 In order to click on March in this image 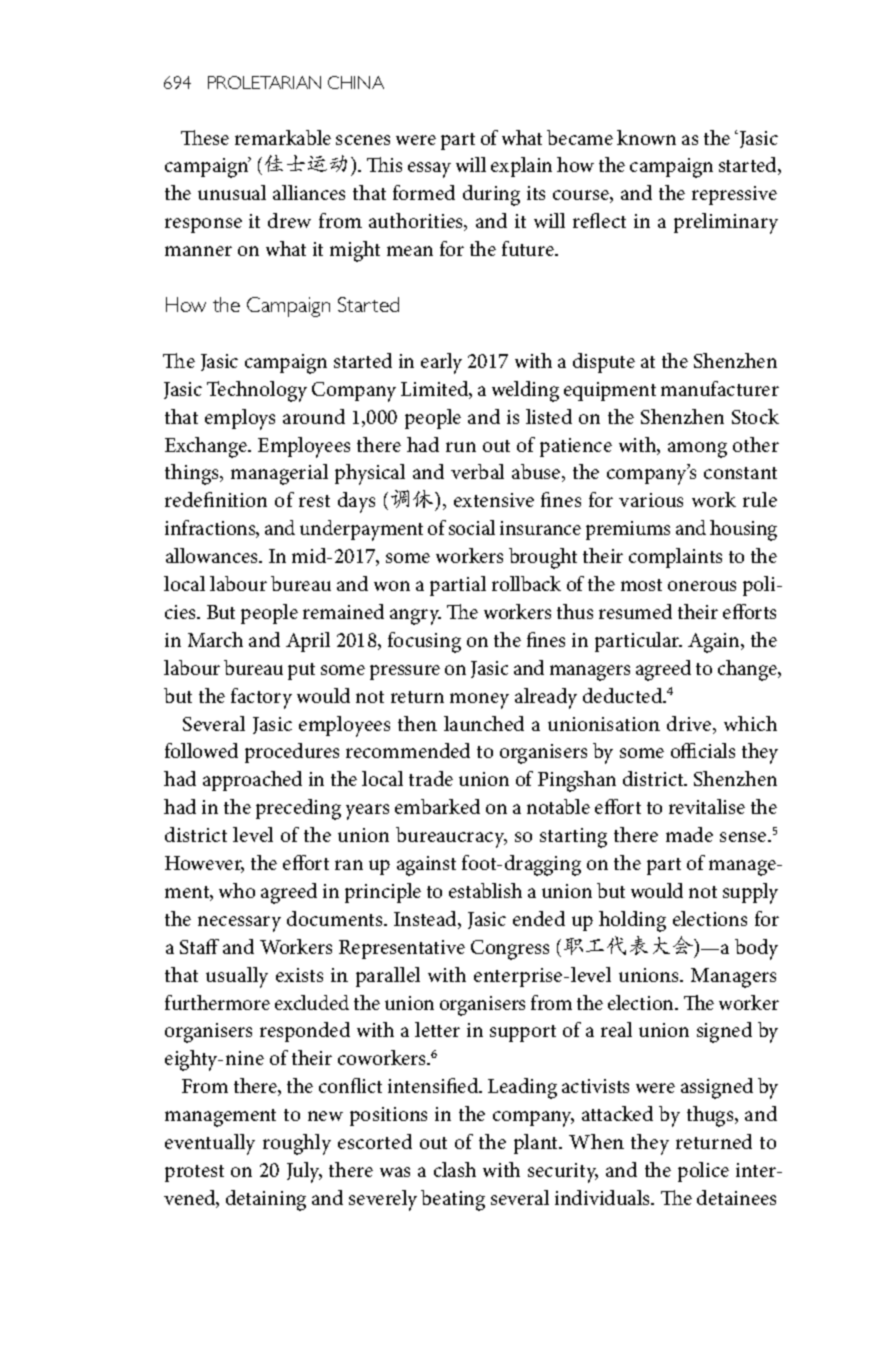, I will do `click(215, 639)`.
